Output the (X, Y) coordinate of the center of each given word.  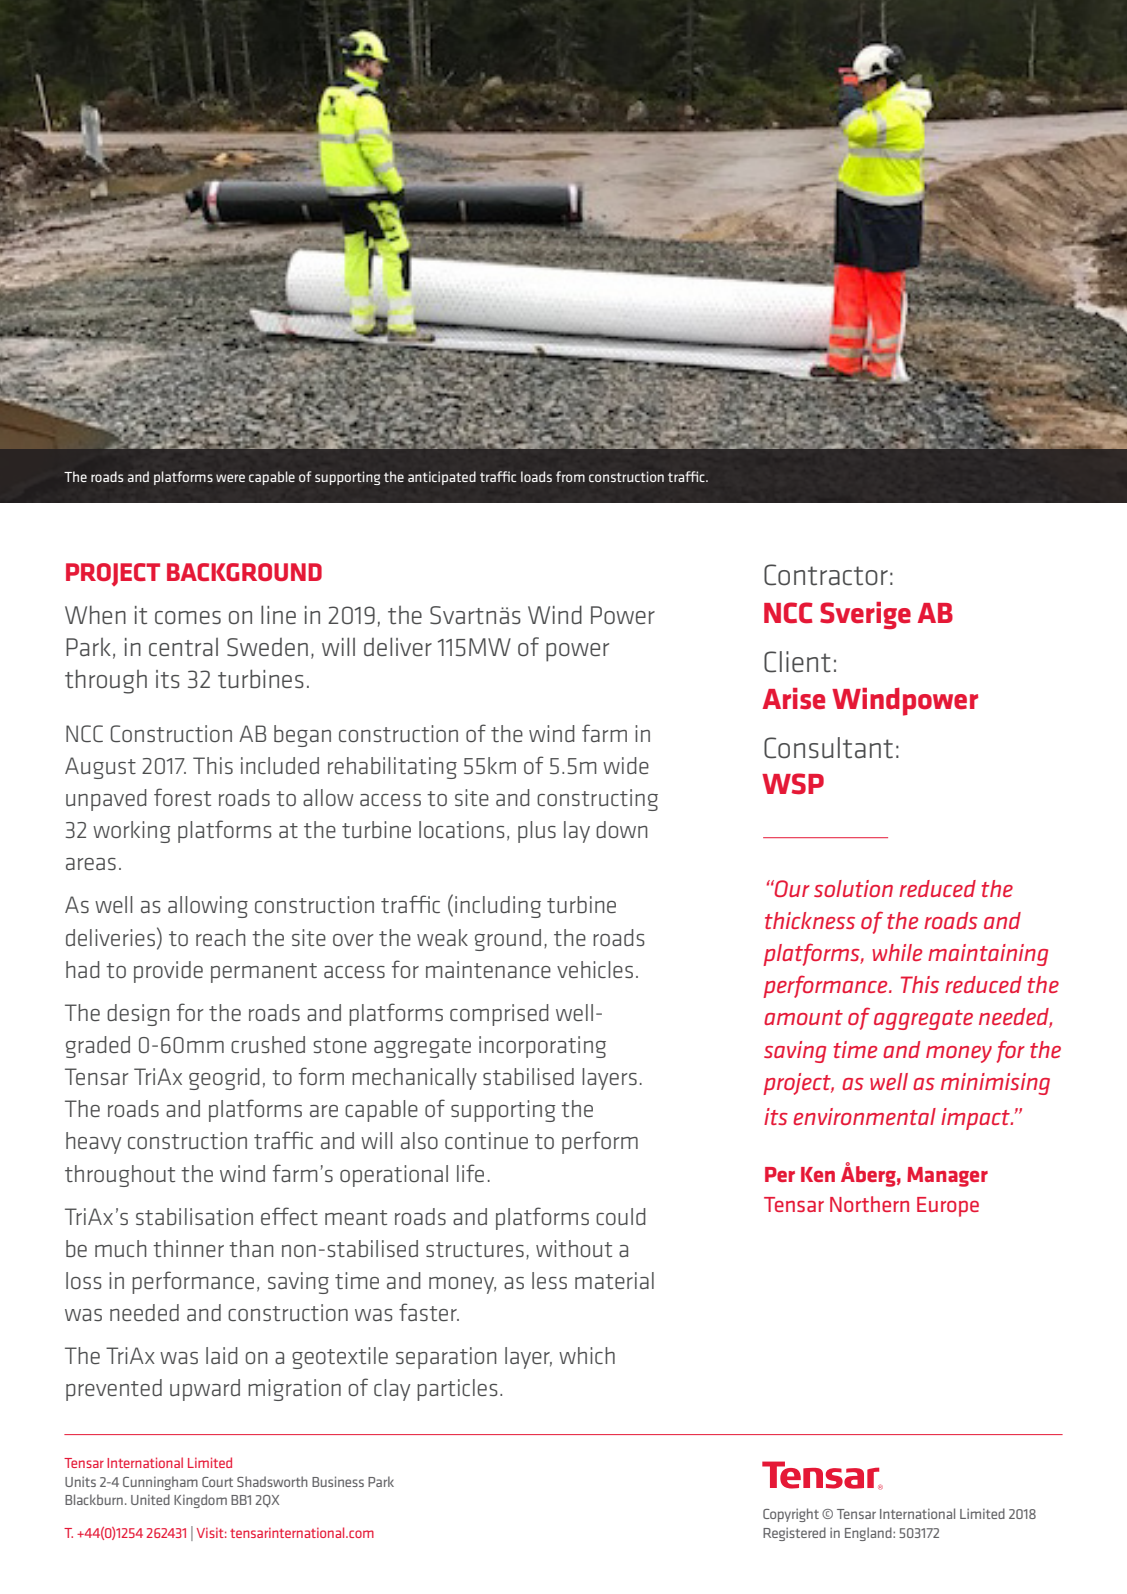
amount (803, 1017)
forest (182, 797)
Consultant (828, 748)
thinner (188, 1248)
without (574, 1248)
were (230, 478)
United (150, 1499)
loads (536, 476)
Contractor (826, 575)
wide (626, 765)
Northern (869, 1204)
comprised (499, 1015)
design (138, 1015)
